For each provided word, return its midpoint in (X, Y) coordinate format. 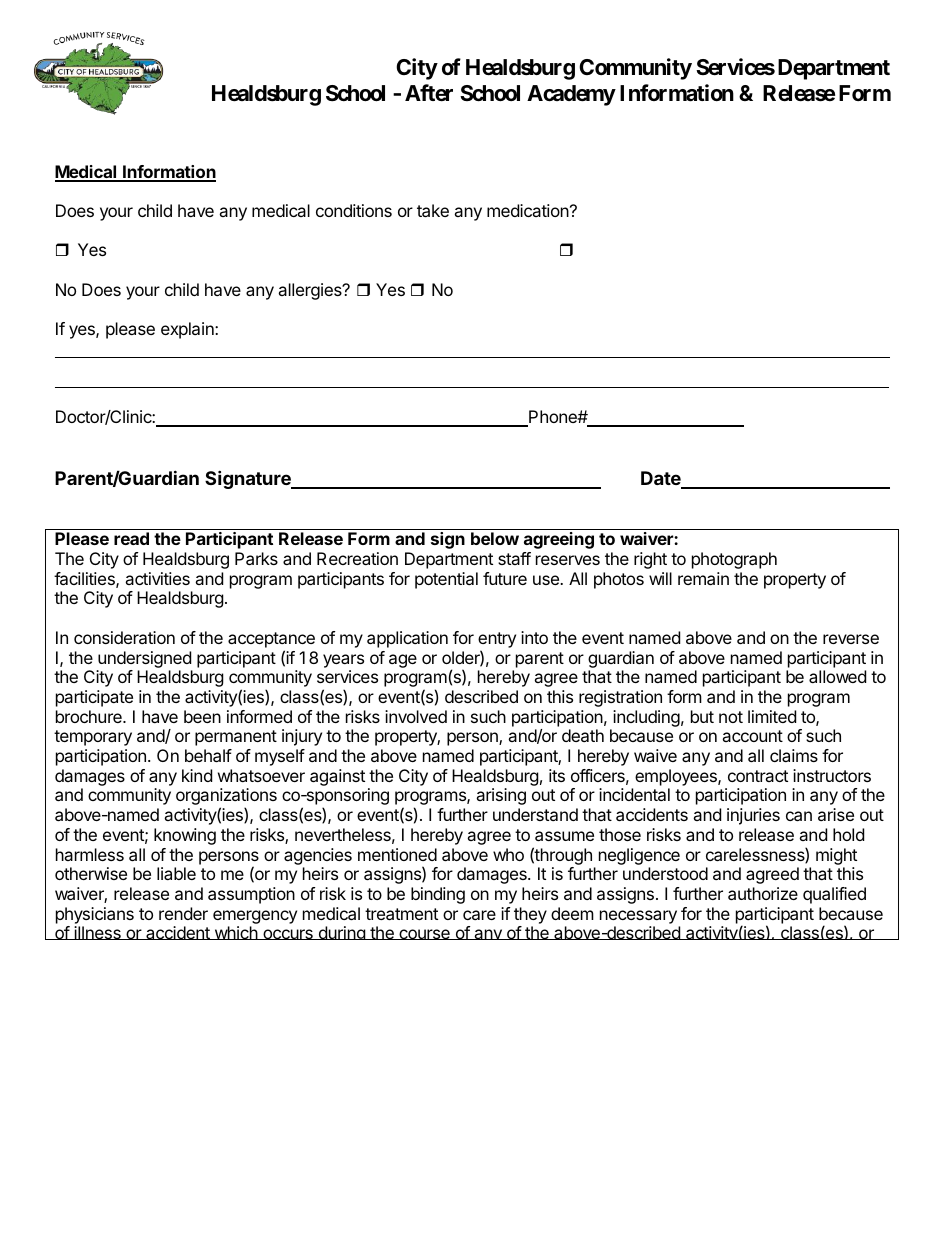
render (183, 913)
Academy (571, 95)
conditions (354, 210)
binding (438, 895)
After (429, 93)
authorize (763, 893)
